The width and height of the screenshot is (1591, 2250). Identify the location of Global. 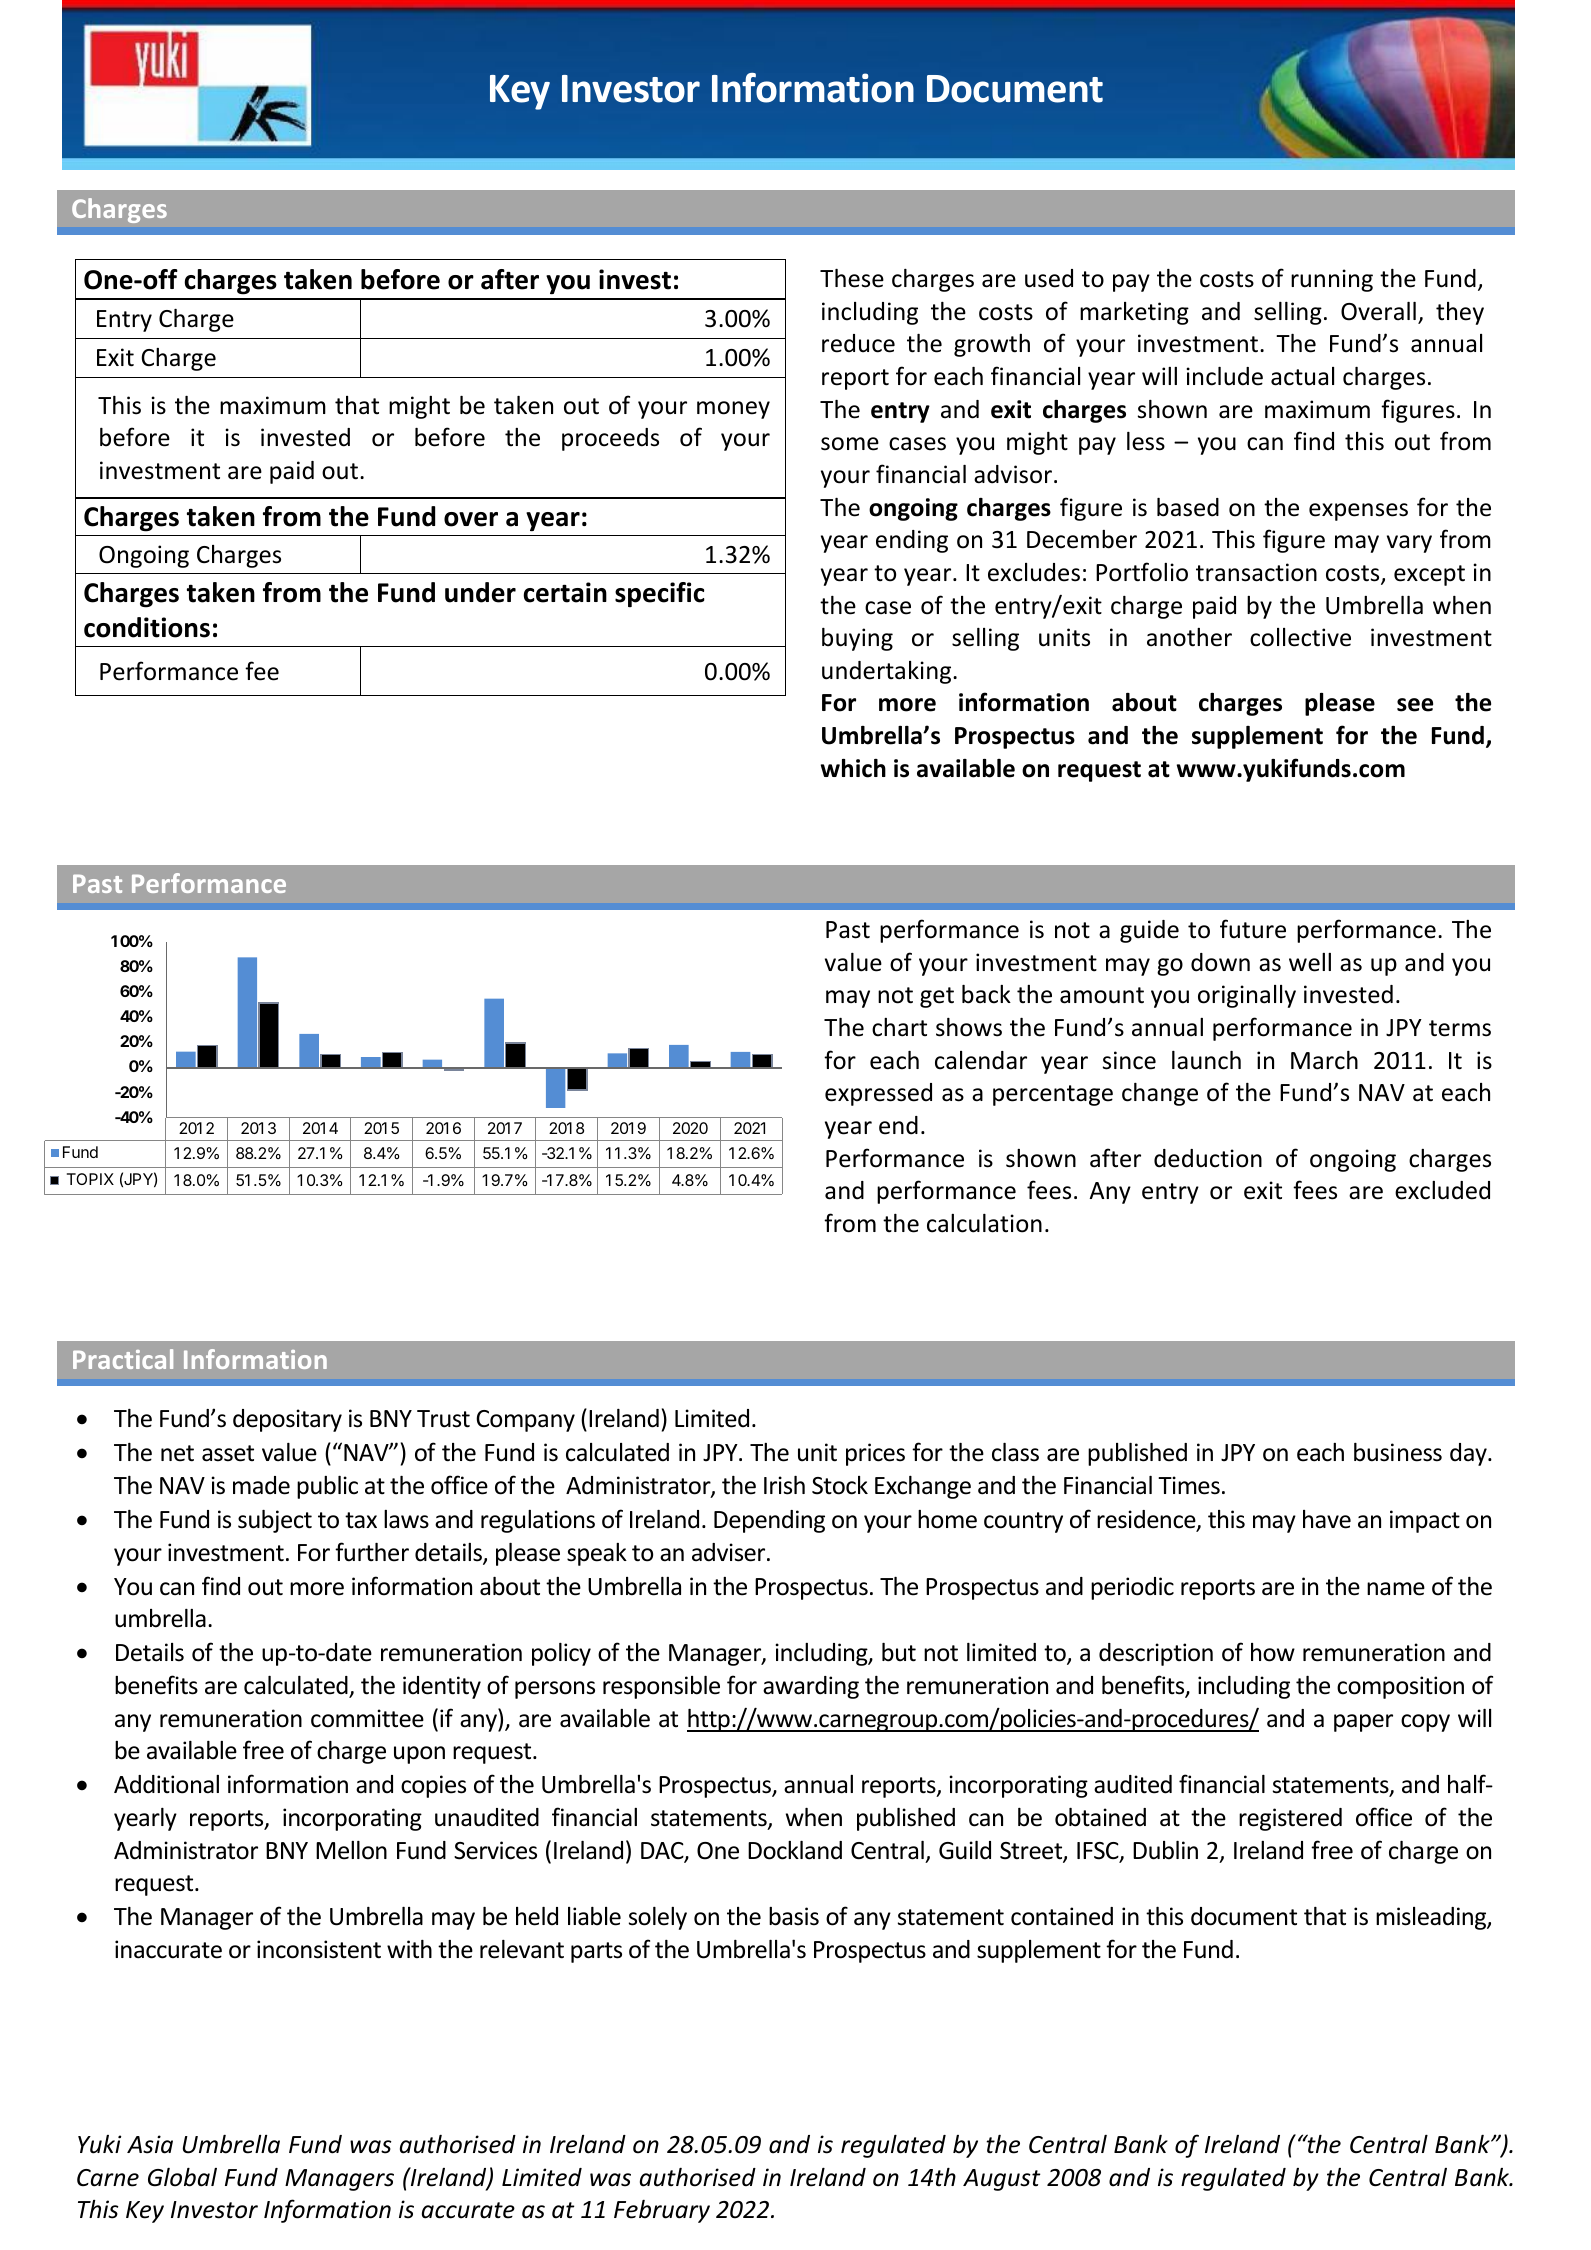
(182, 2177).
